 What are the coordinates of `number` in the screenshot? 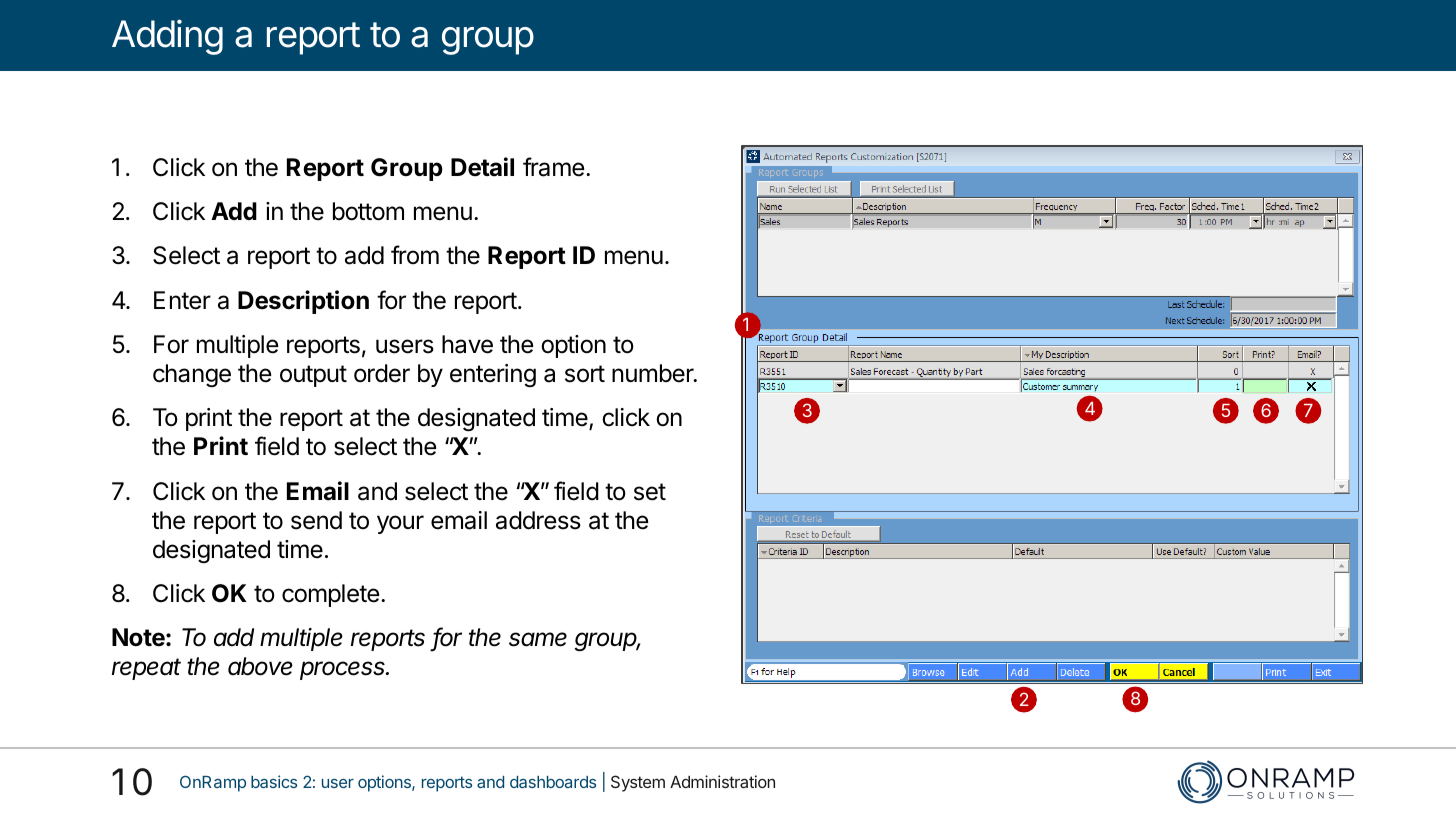 It's located at (654, 373).
